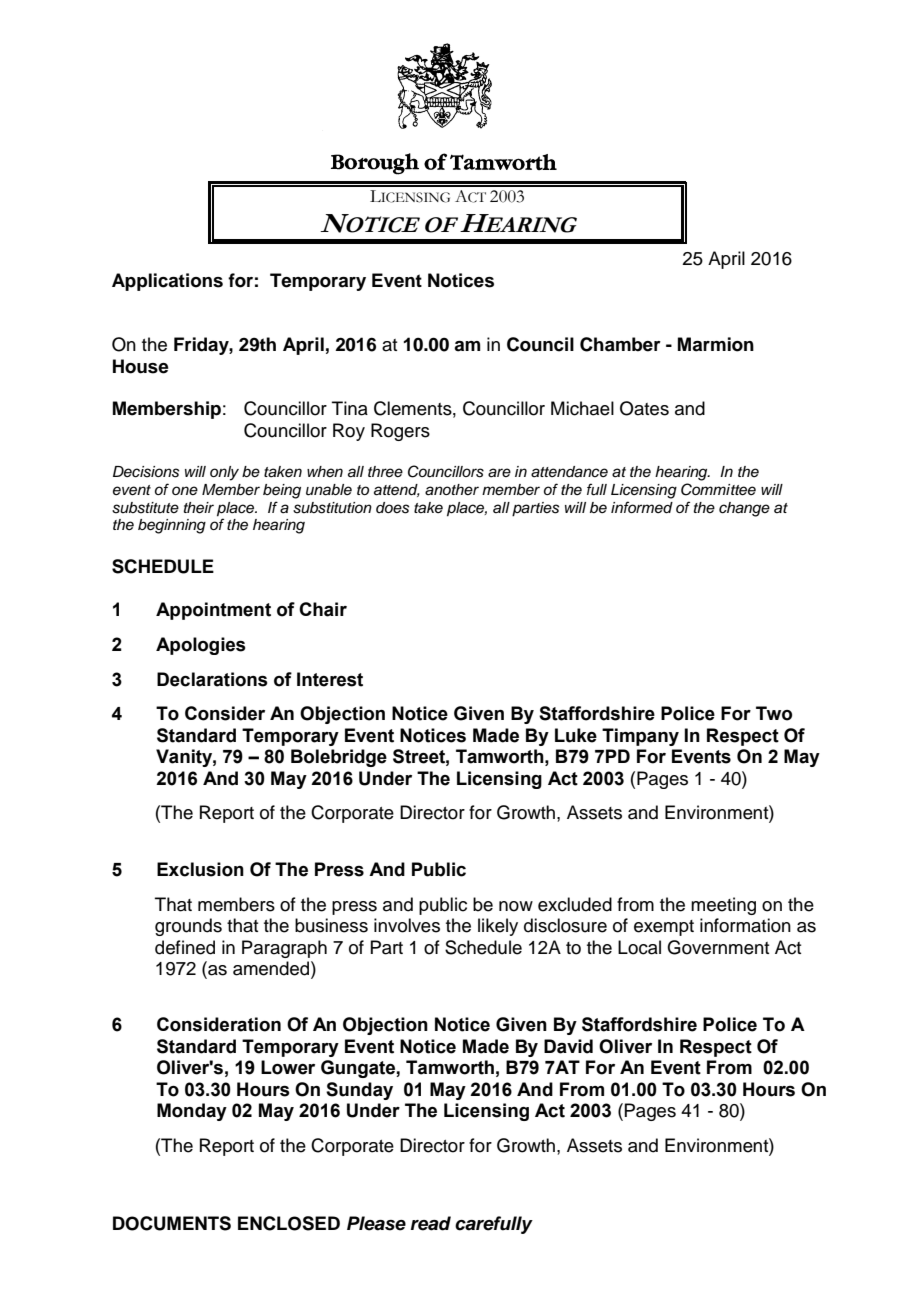 The image size is (924, 1308). Describe the element at coordinates (167, 282) in the screenshot. I see `Applications` at that location.
